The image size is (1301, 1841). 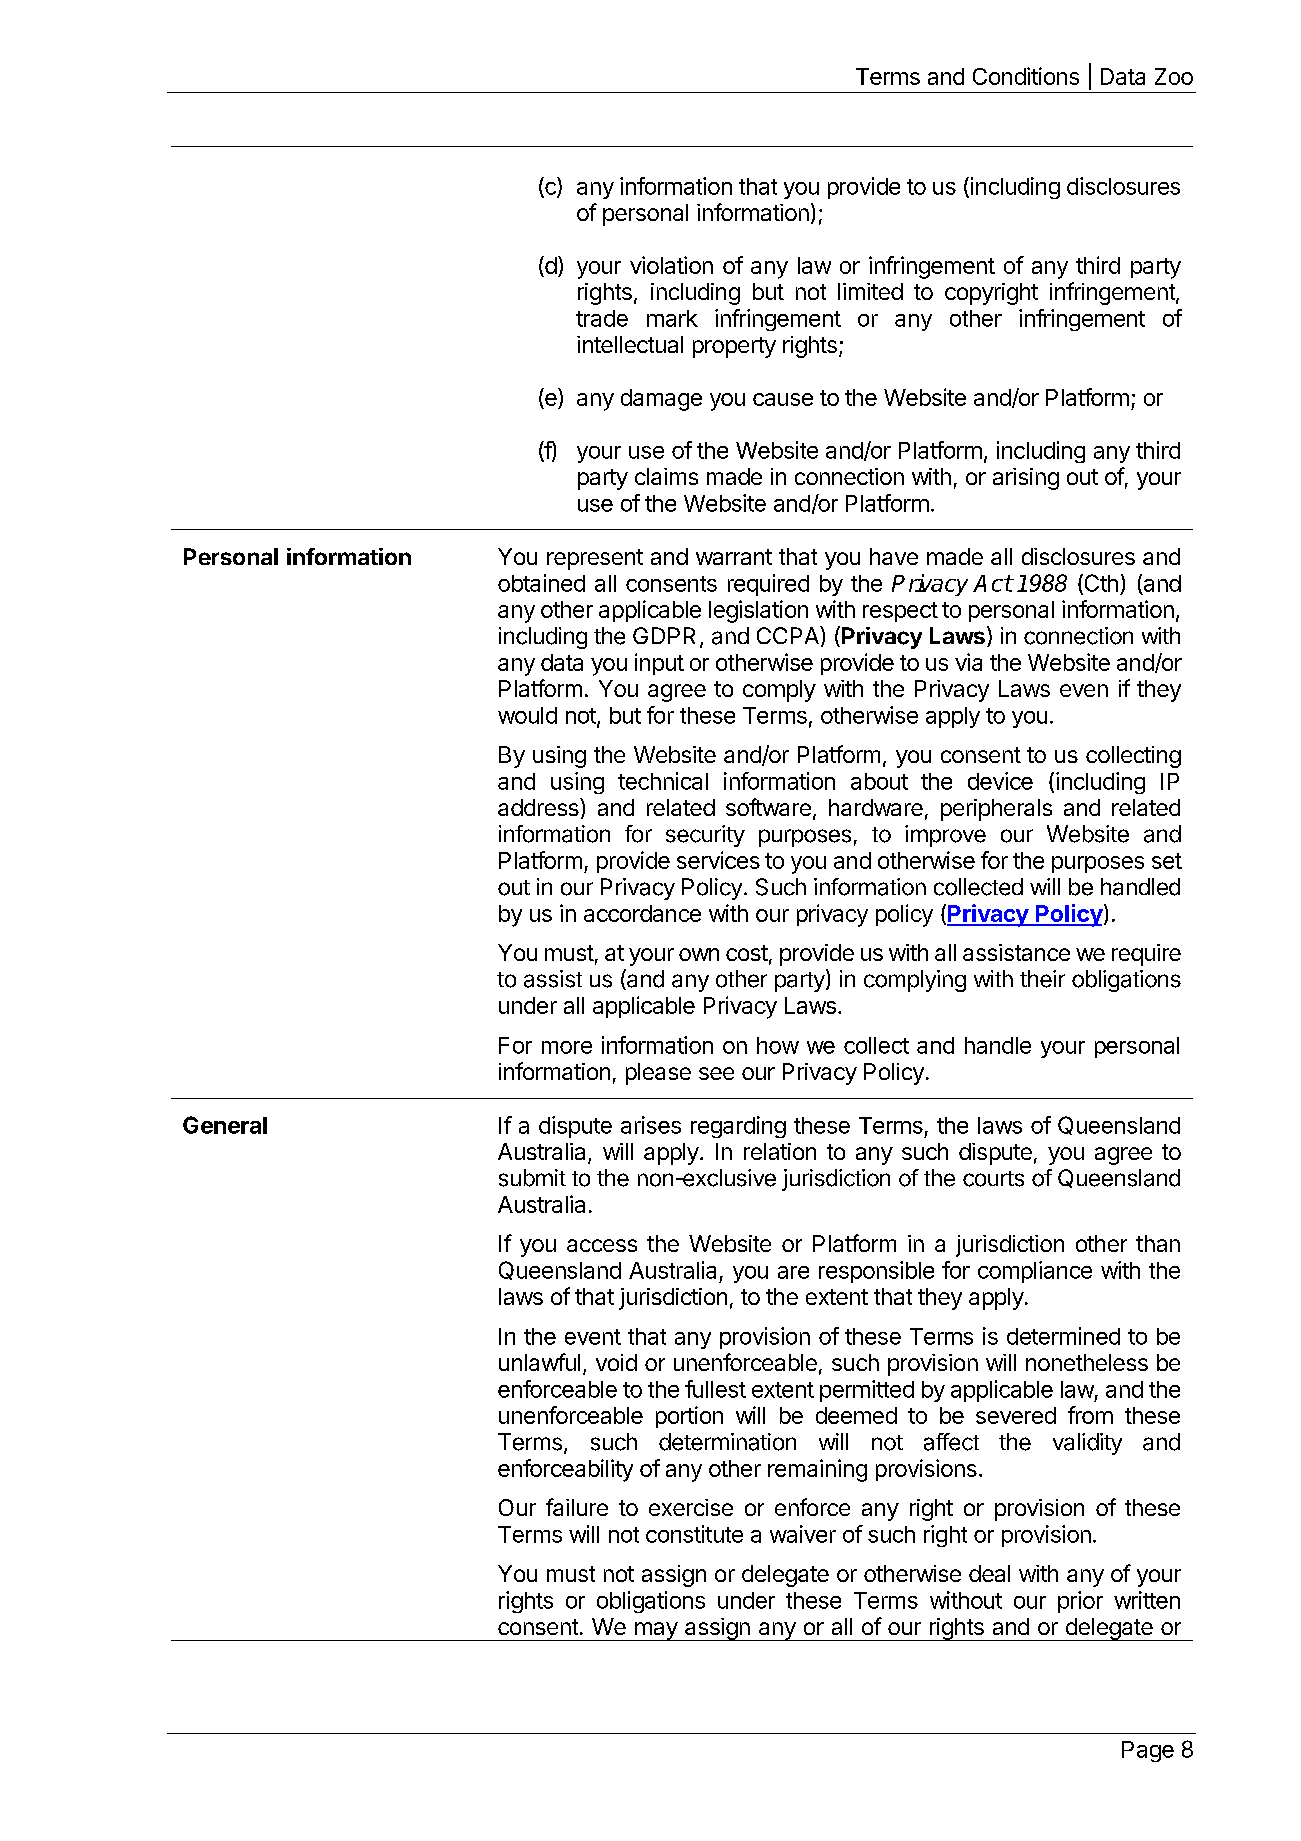 I want to click on fullest, so click(x=715, y=1389).
